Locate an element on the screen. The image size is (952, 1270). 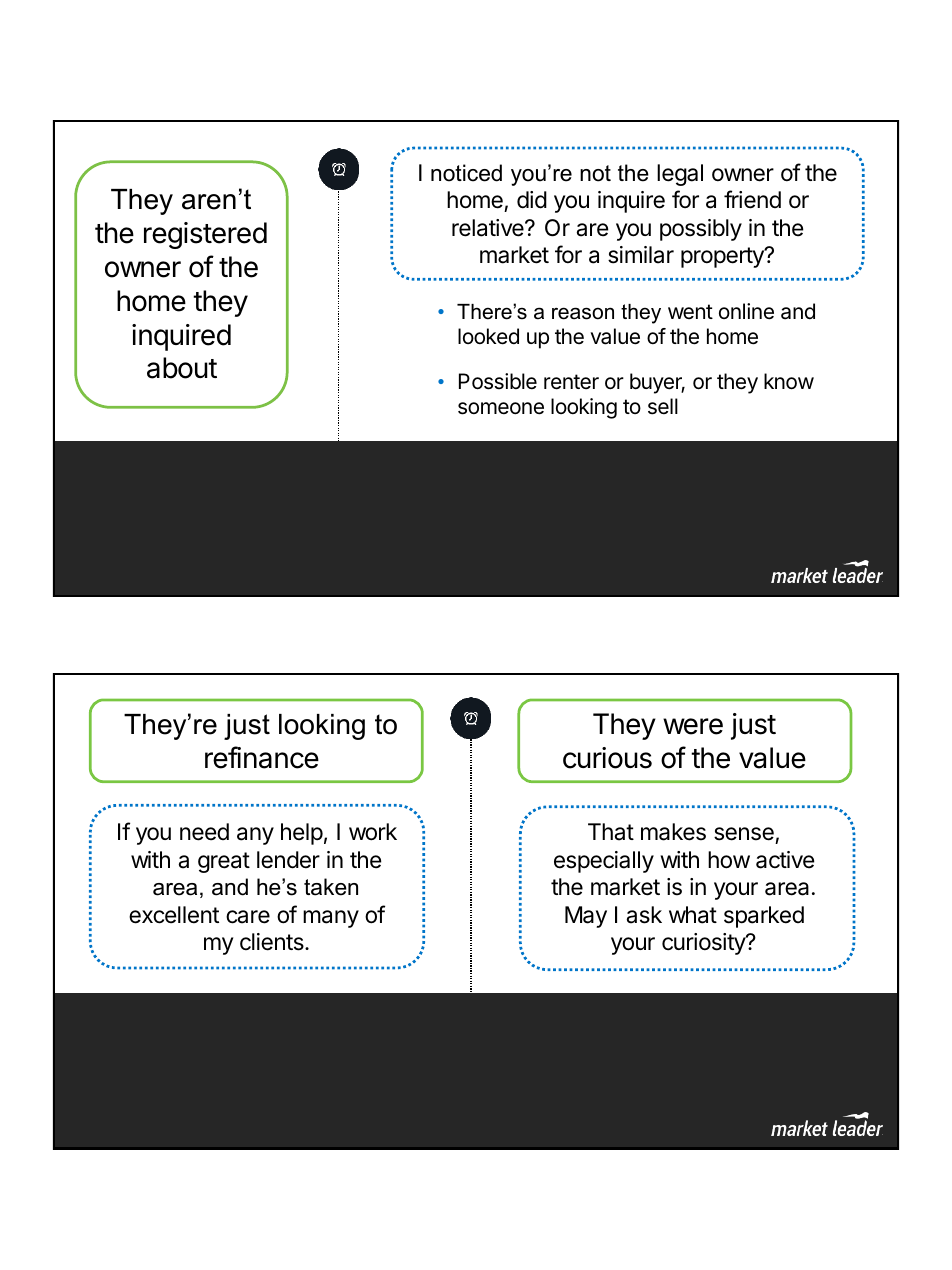
registered is located at coordinates (205, 235).
